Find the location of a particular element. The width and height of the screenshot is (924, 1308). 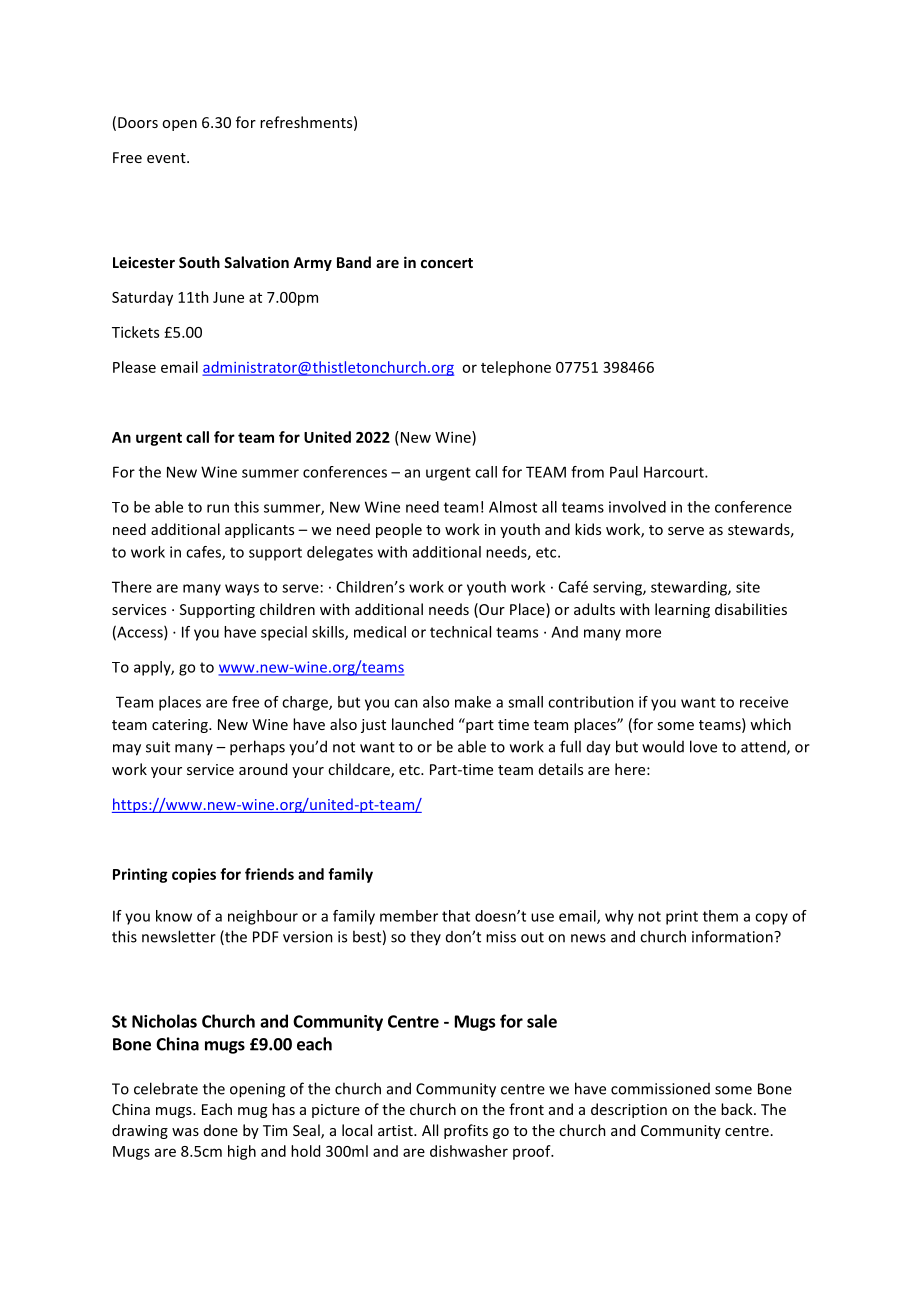

learning is located at coordinates (682, 610).
